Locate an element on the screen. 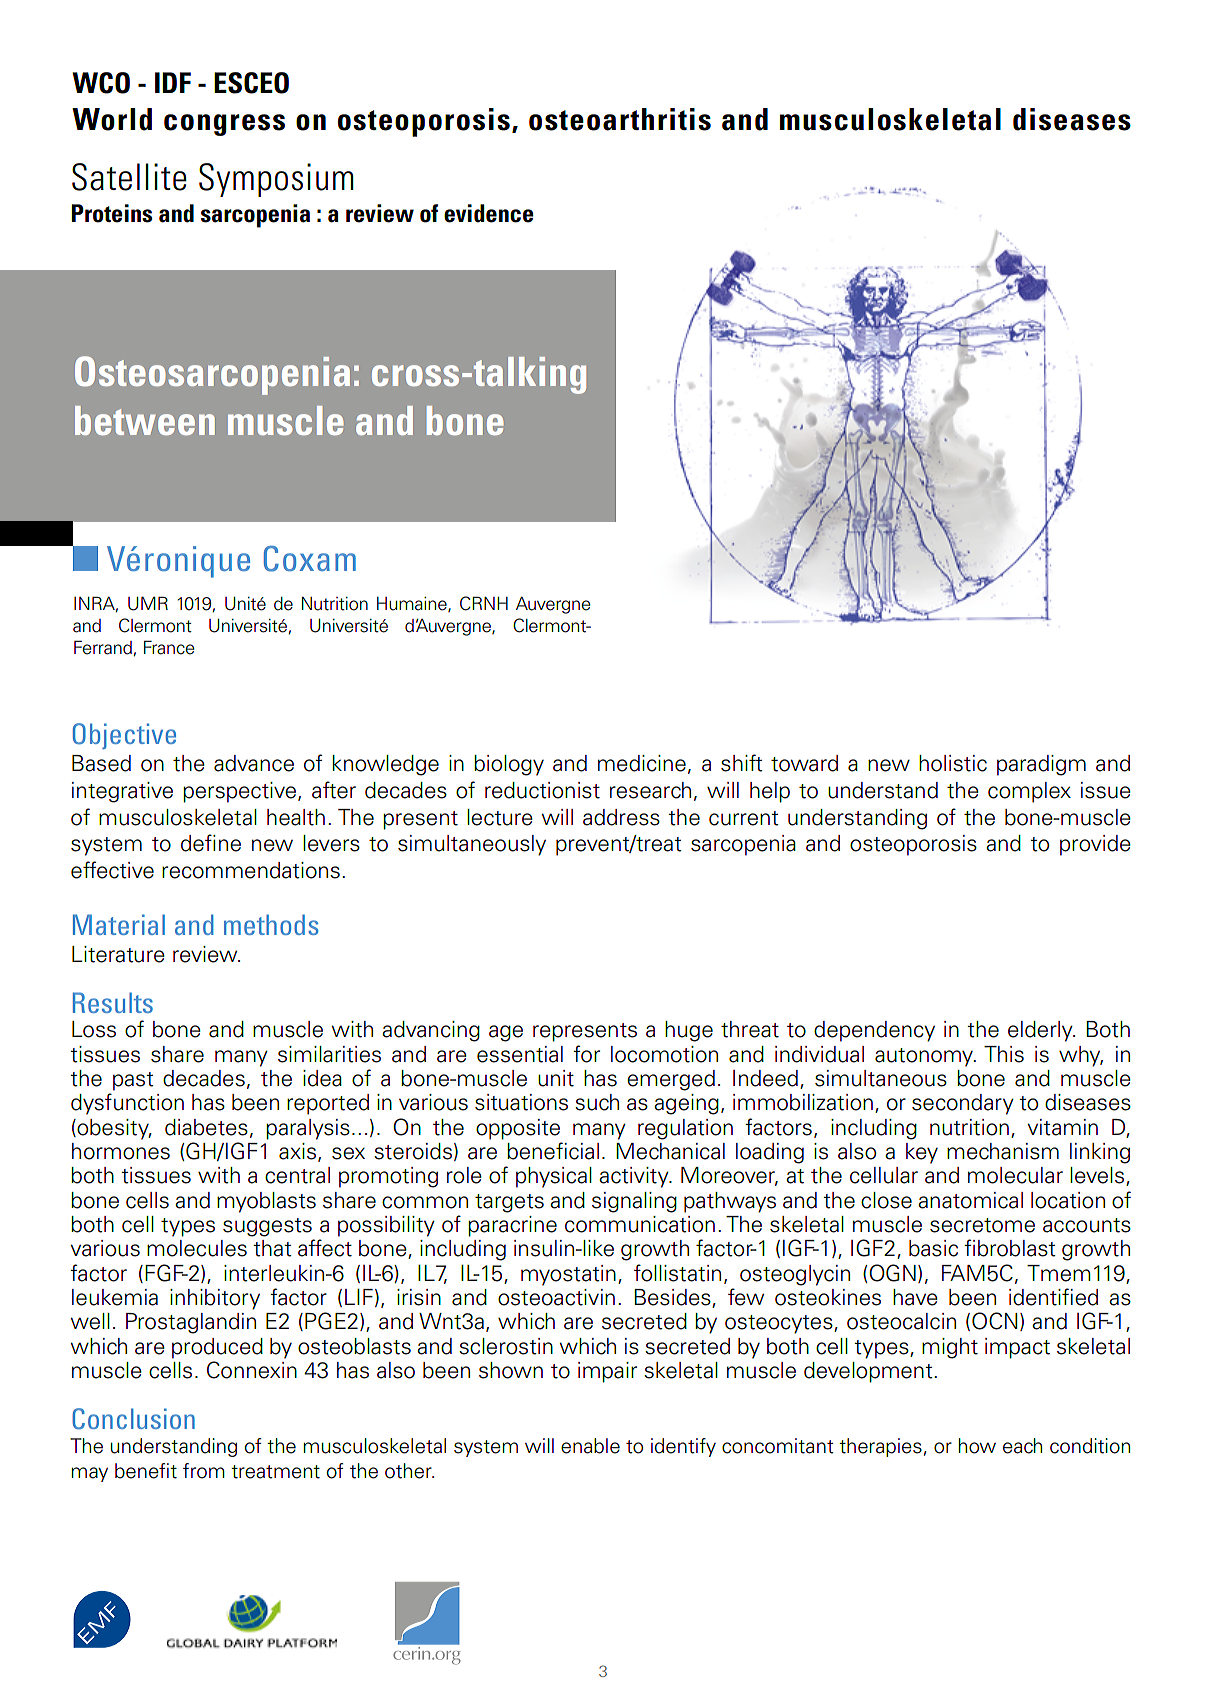  holistic is located at coordinates (953, 763).
